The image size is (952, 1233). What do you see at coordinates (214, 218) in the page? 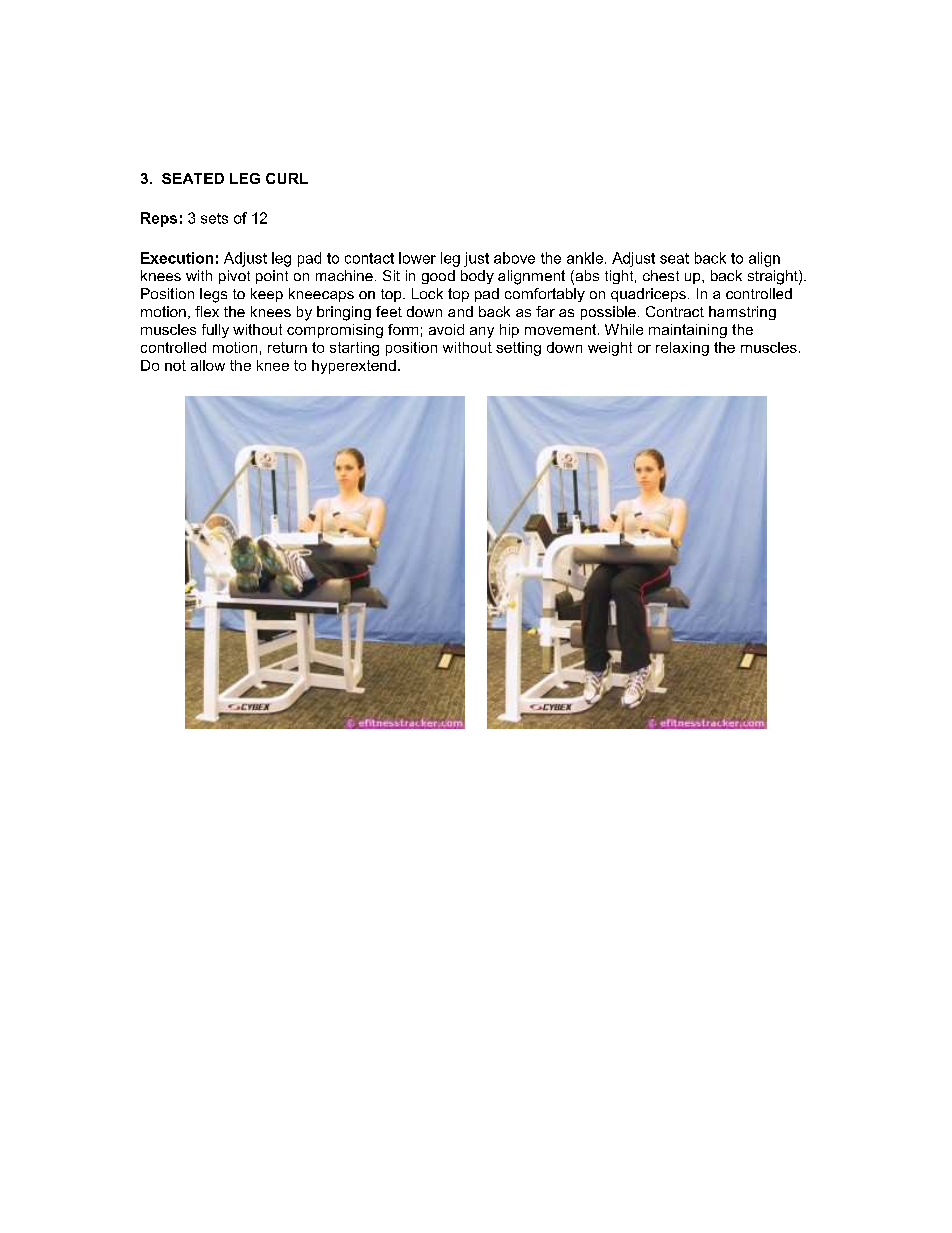
I see `sets` at bounding box center [214, 218].
